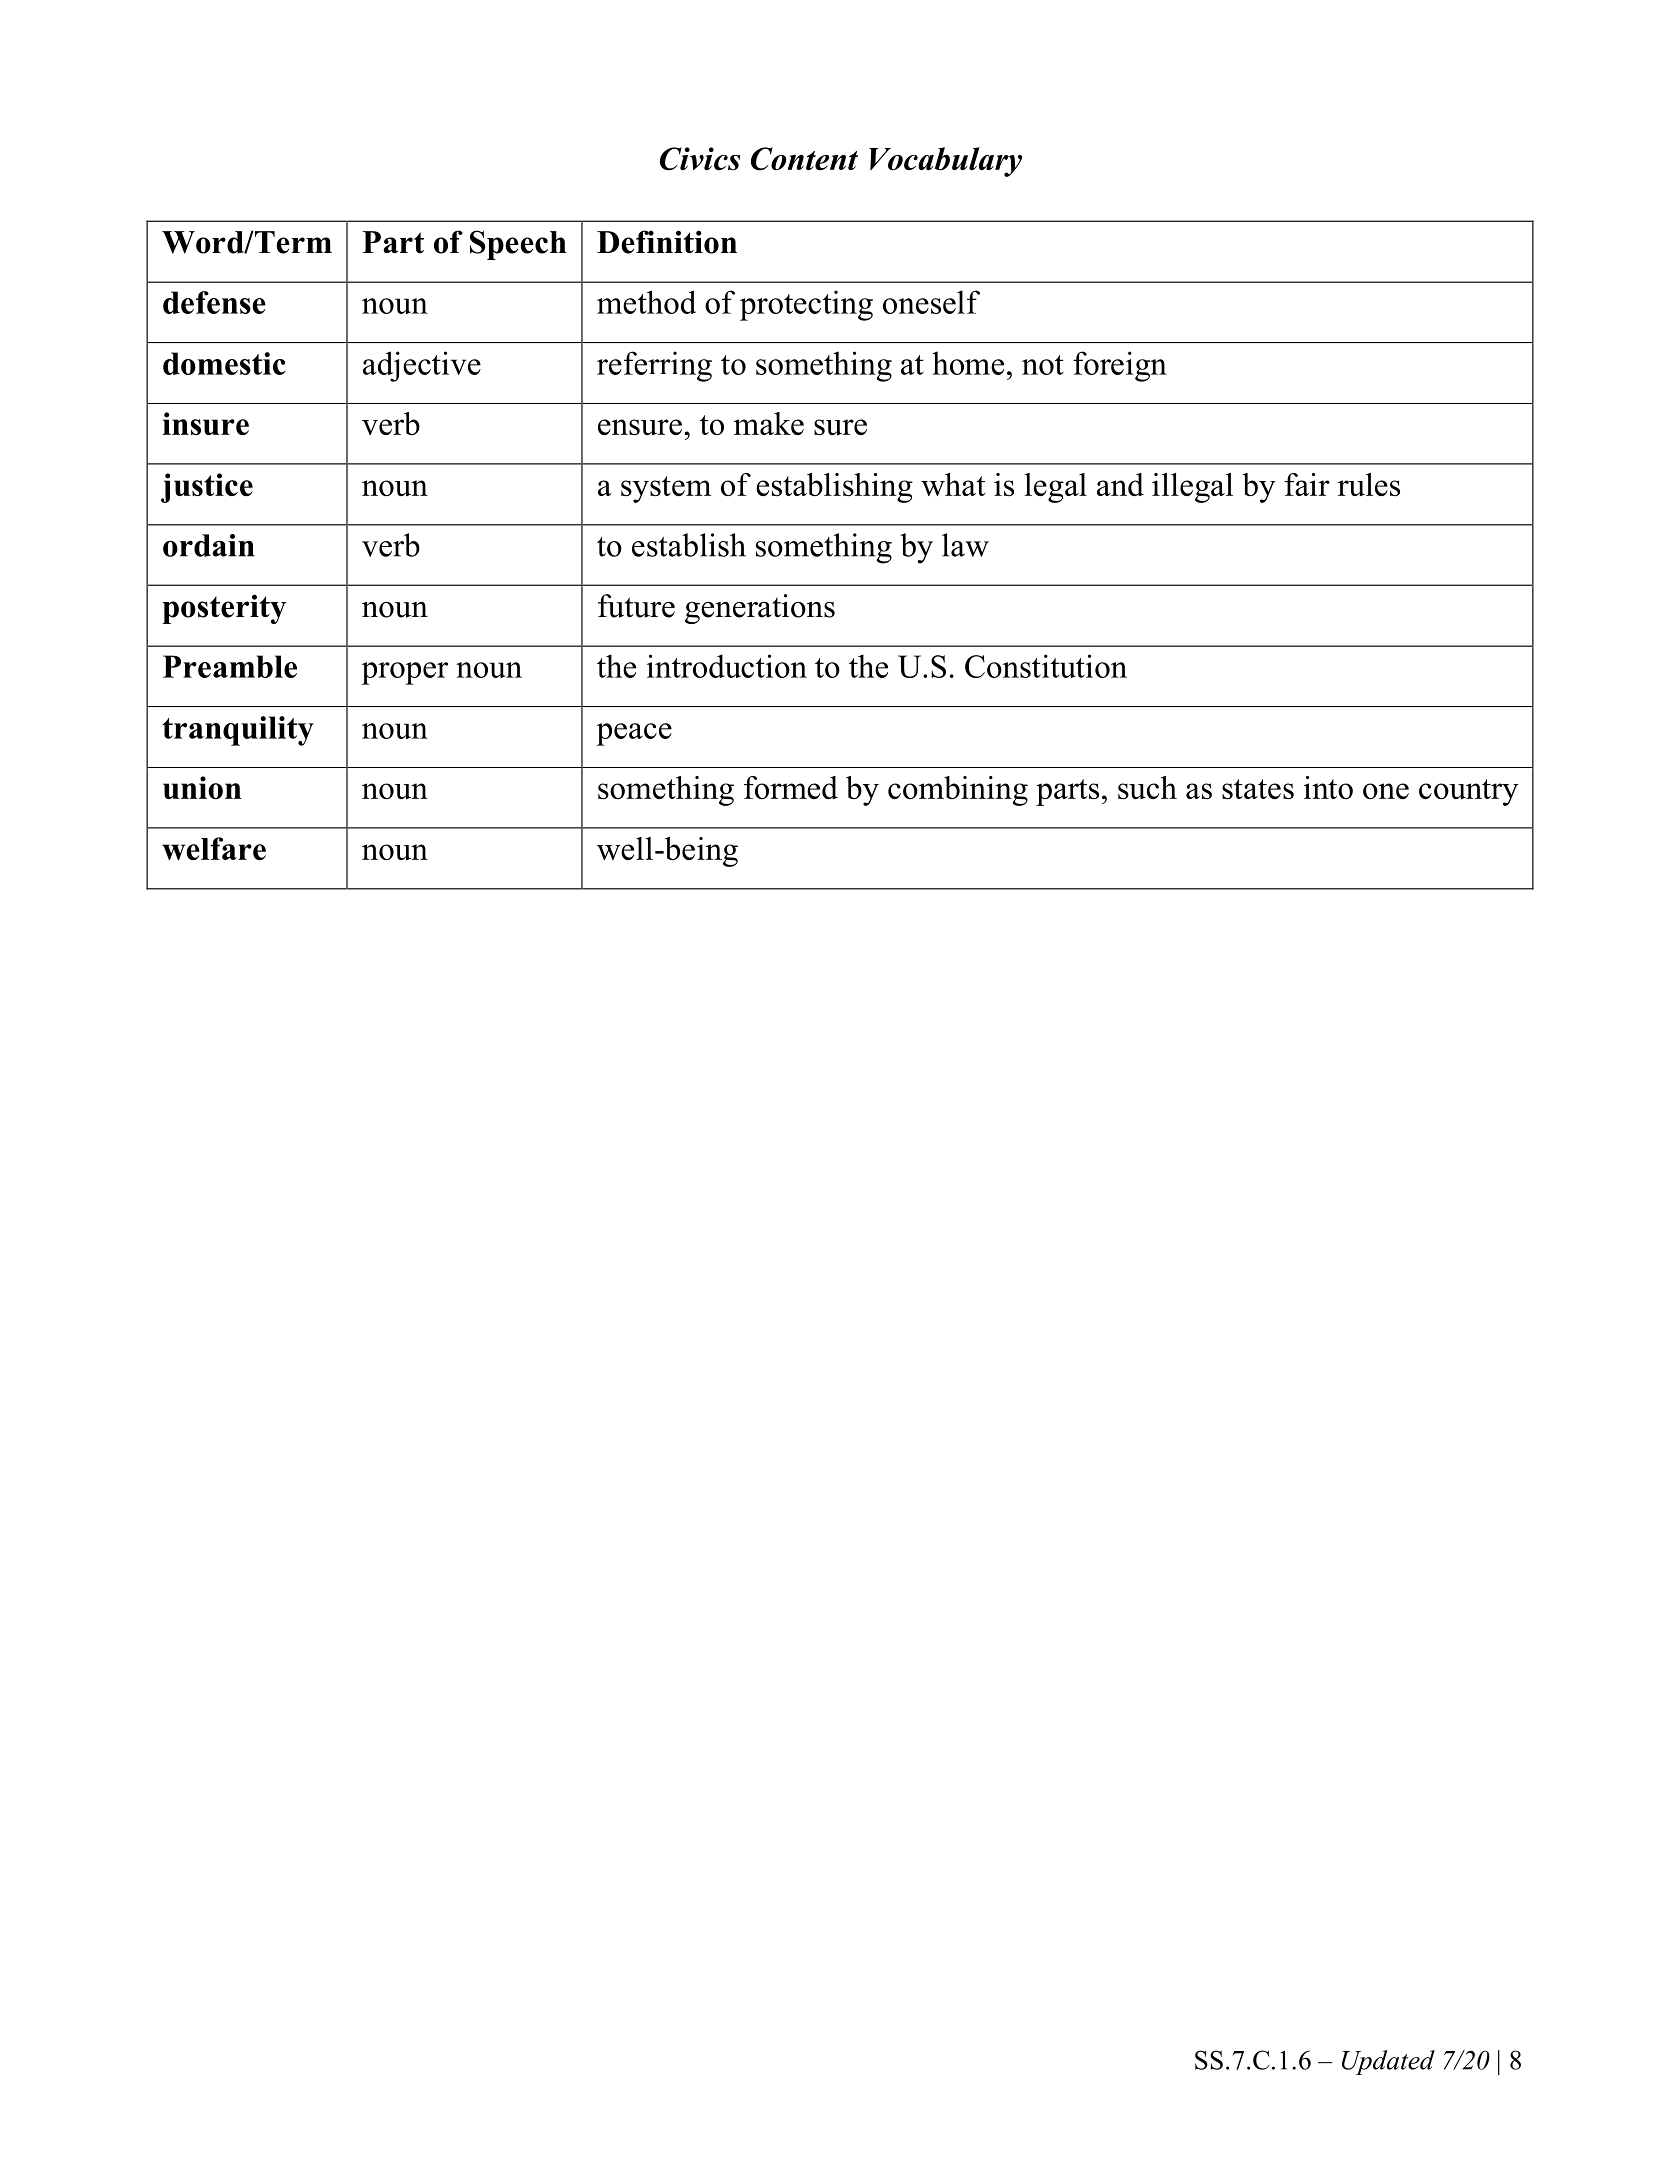  What do you see at coordinates (1388, 2062) in the document?
I see `Updated` at bounding box center [1388, 2062].
